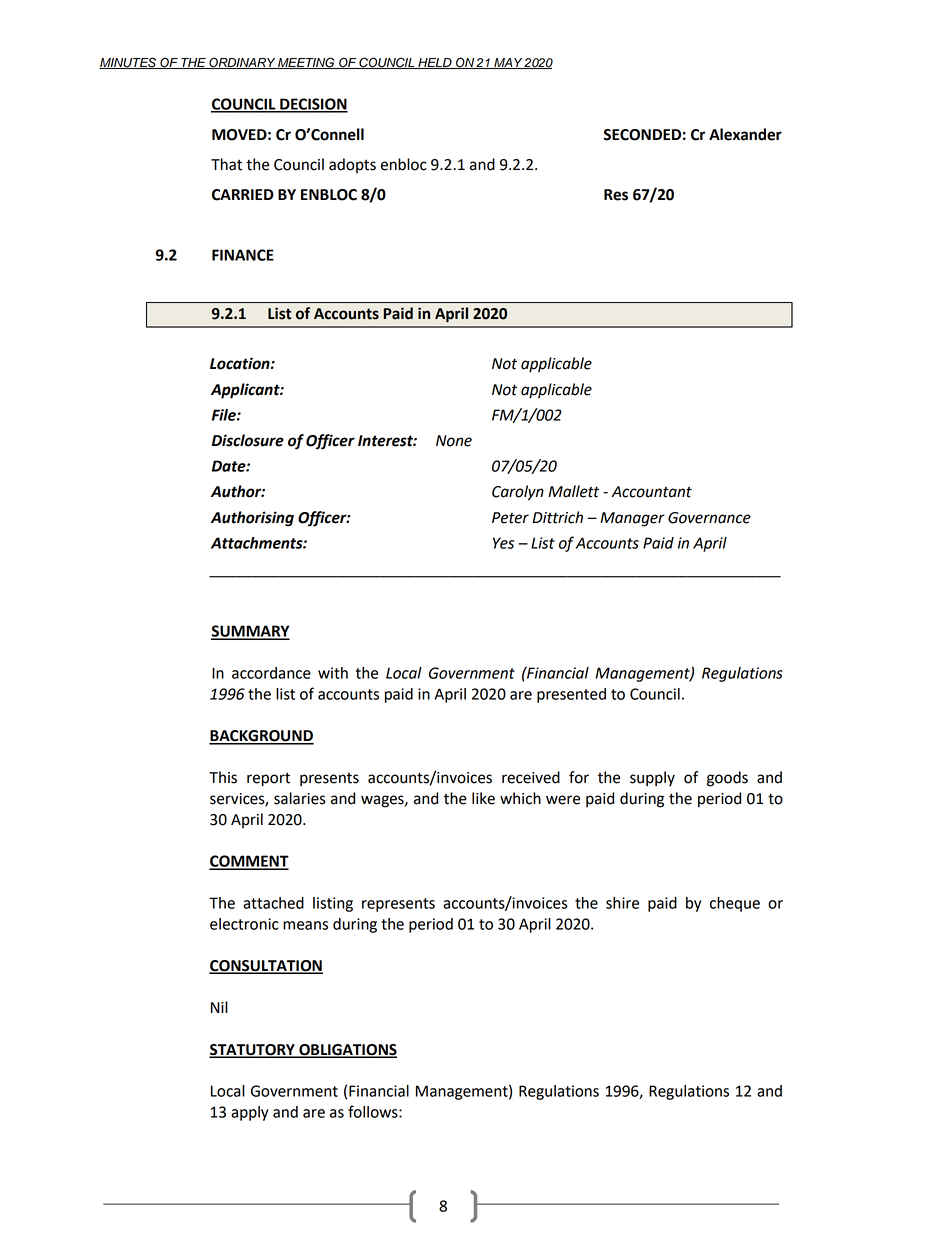  I want to click on None, so click(454, 441).
